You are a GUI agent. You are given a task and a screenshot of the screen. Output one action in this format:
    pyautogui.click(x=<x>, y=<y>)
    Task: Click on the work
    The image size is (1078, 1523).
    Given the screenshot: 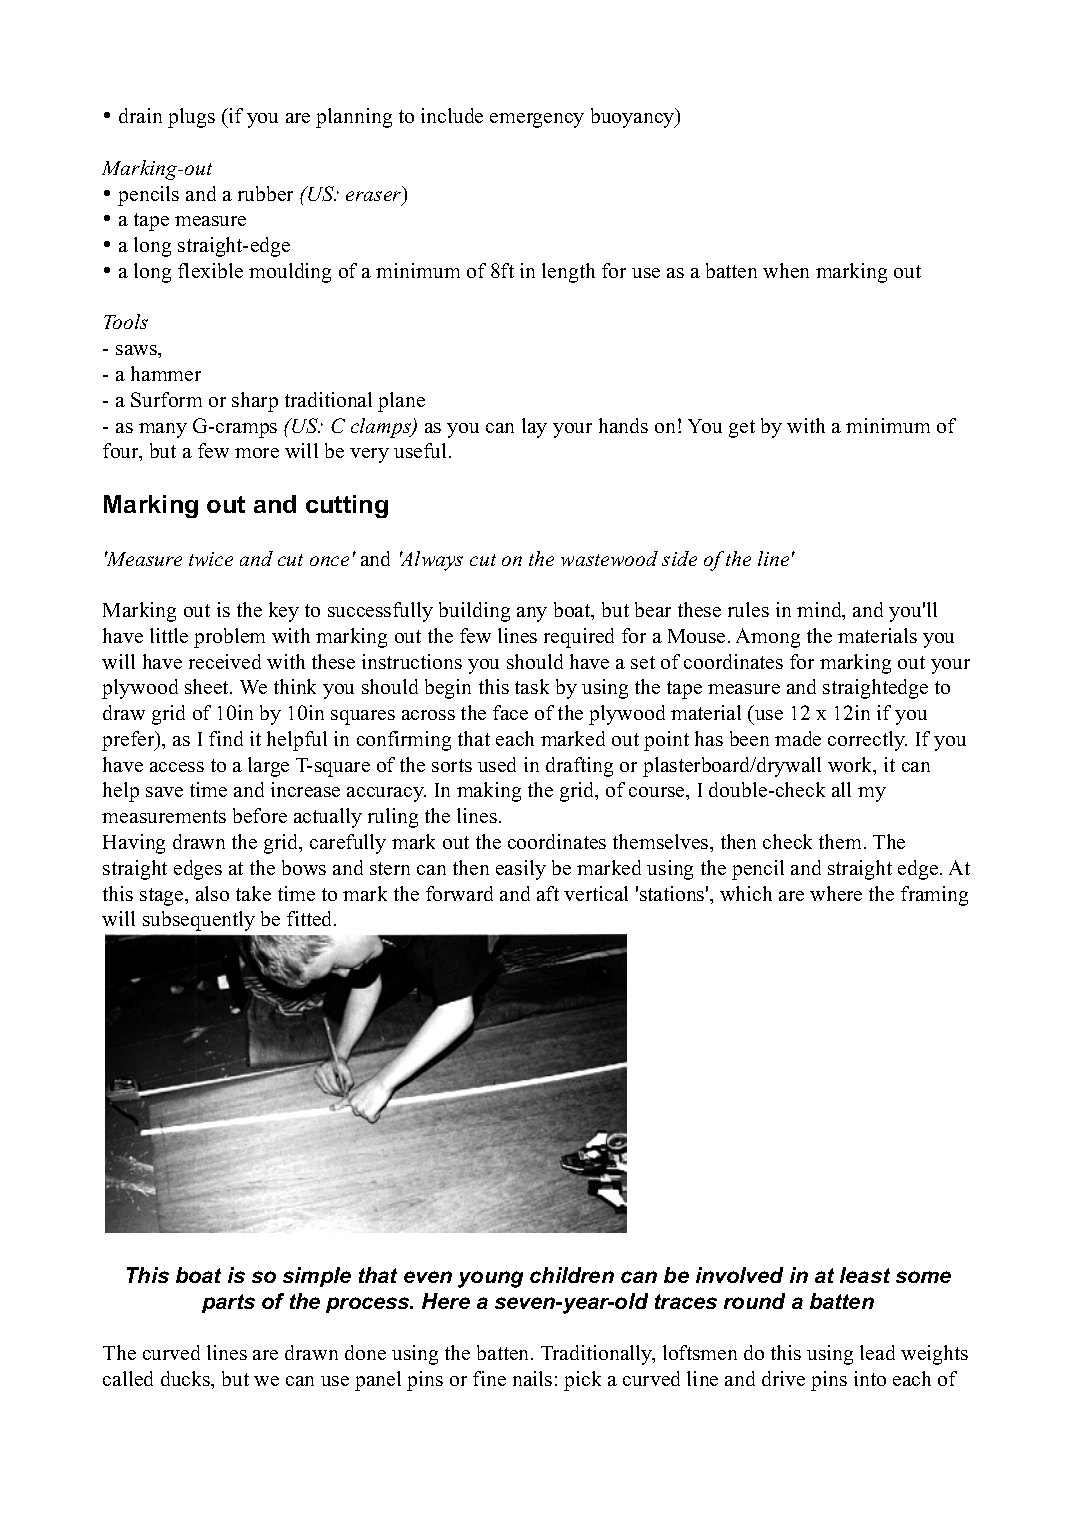 What is the action you would take?
    pyautogui.click(x=851, y=766)
